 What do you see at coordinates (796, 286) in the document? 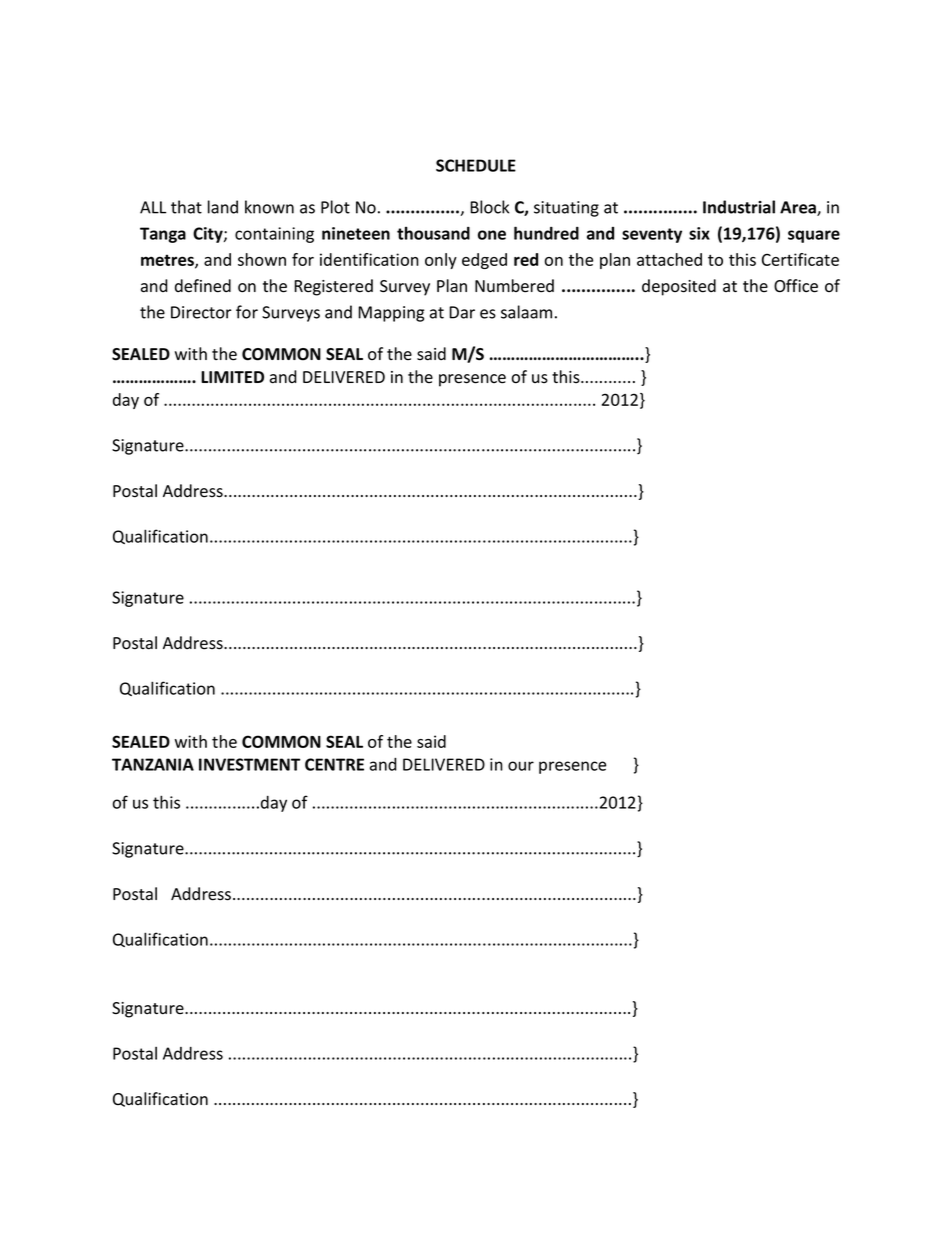
I see `Office` at bounding box center [796, 286].
